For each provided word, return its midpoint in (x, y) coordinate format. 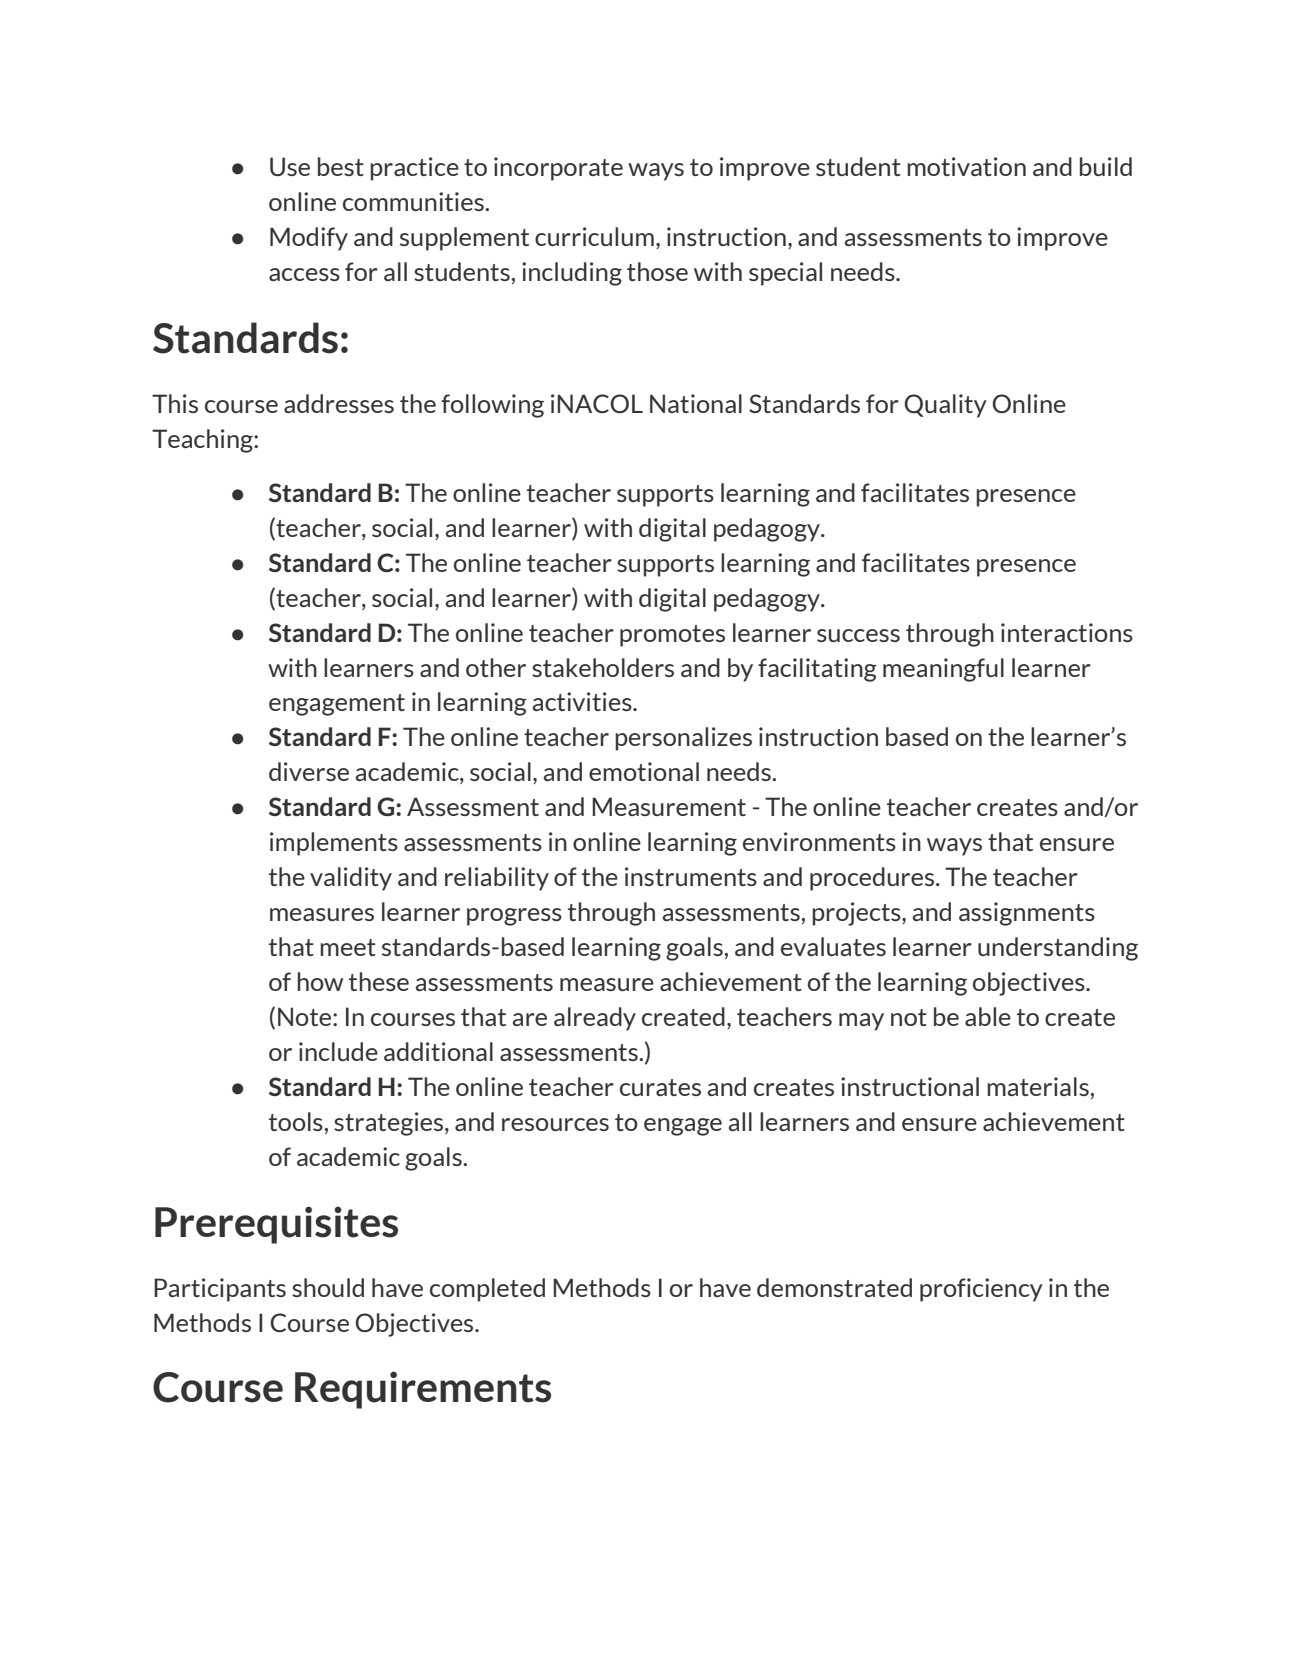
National (696, 403)
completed (487, 1290)
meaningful (943, 670)
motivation (966, 166)
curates (660, 1087)
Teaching (203, 441)
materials (1038, 1086)
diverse (309, 771)
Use (290, 166)
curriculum (594, 236)
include (338, 1051)
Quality (945, 406)
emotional (644, 771)
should (328, 1287)
